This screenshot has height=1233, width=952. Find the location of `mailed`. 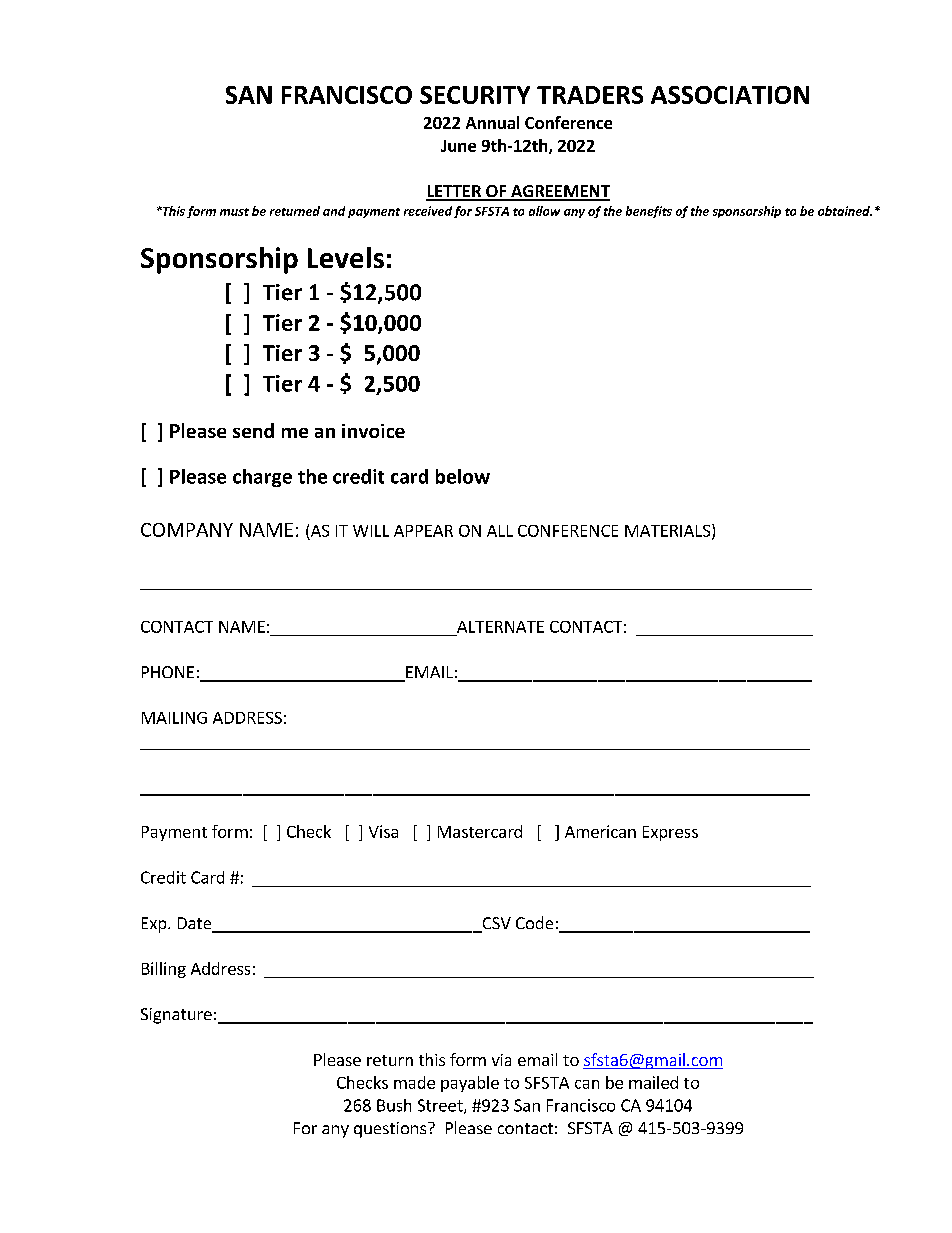

mailed is located at coordinates (653, 1082).
